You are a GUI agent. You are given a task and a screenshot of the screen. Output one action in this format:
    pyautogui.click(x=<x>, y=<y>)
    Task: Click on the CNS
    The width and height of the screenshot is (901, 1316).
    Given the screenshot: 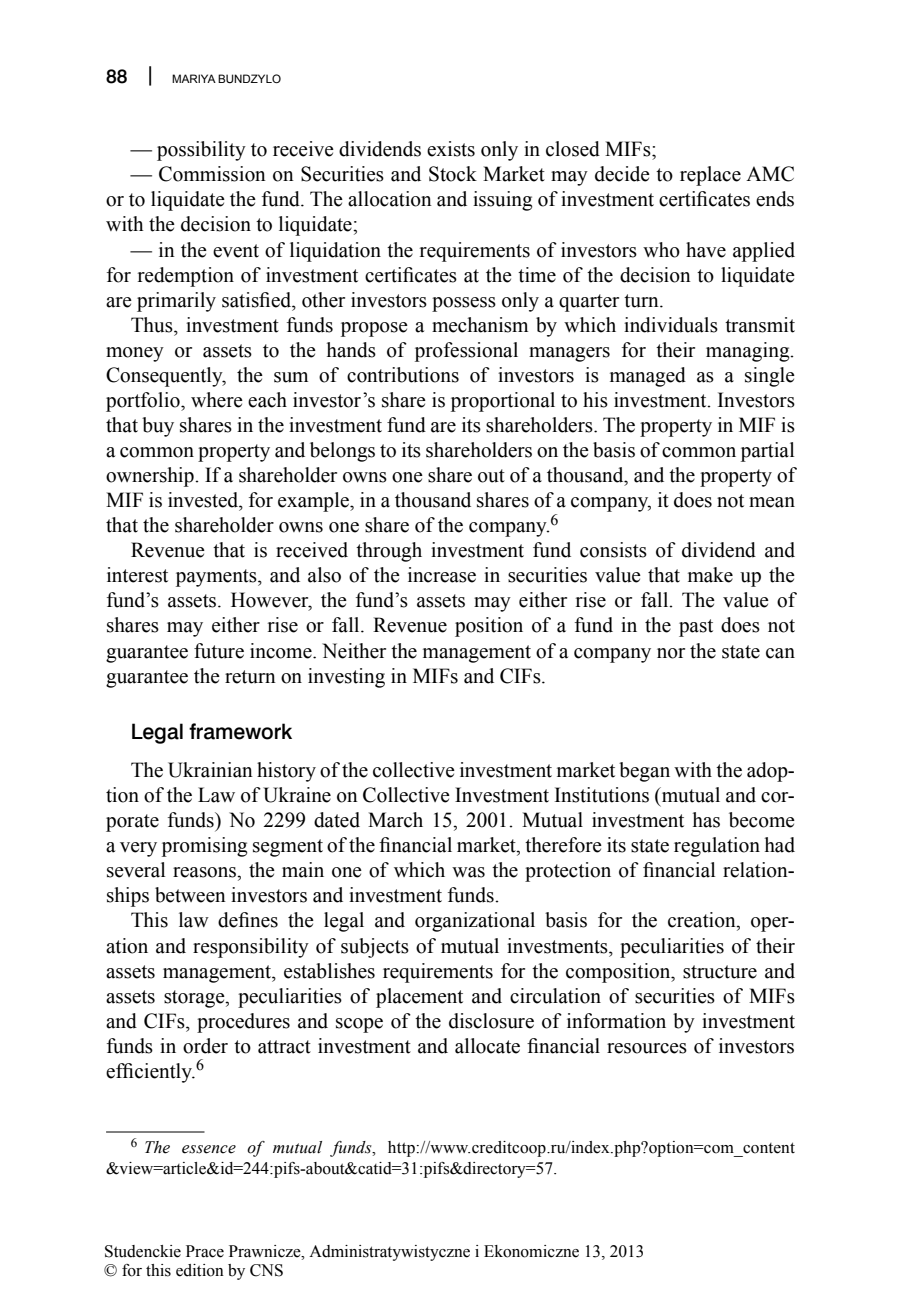 What is the action you would take?
    pyautogui.click(x=266, y=1270)
